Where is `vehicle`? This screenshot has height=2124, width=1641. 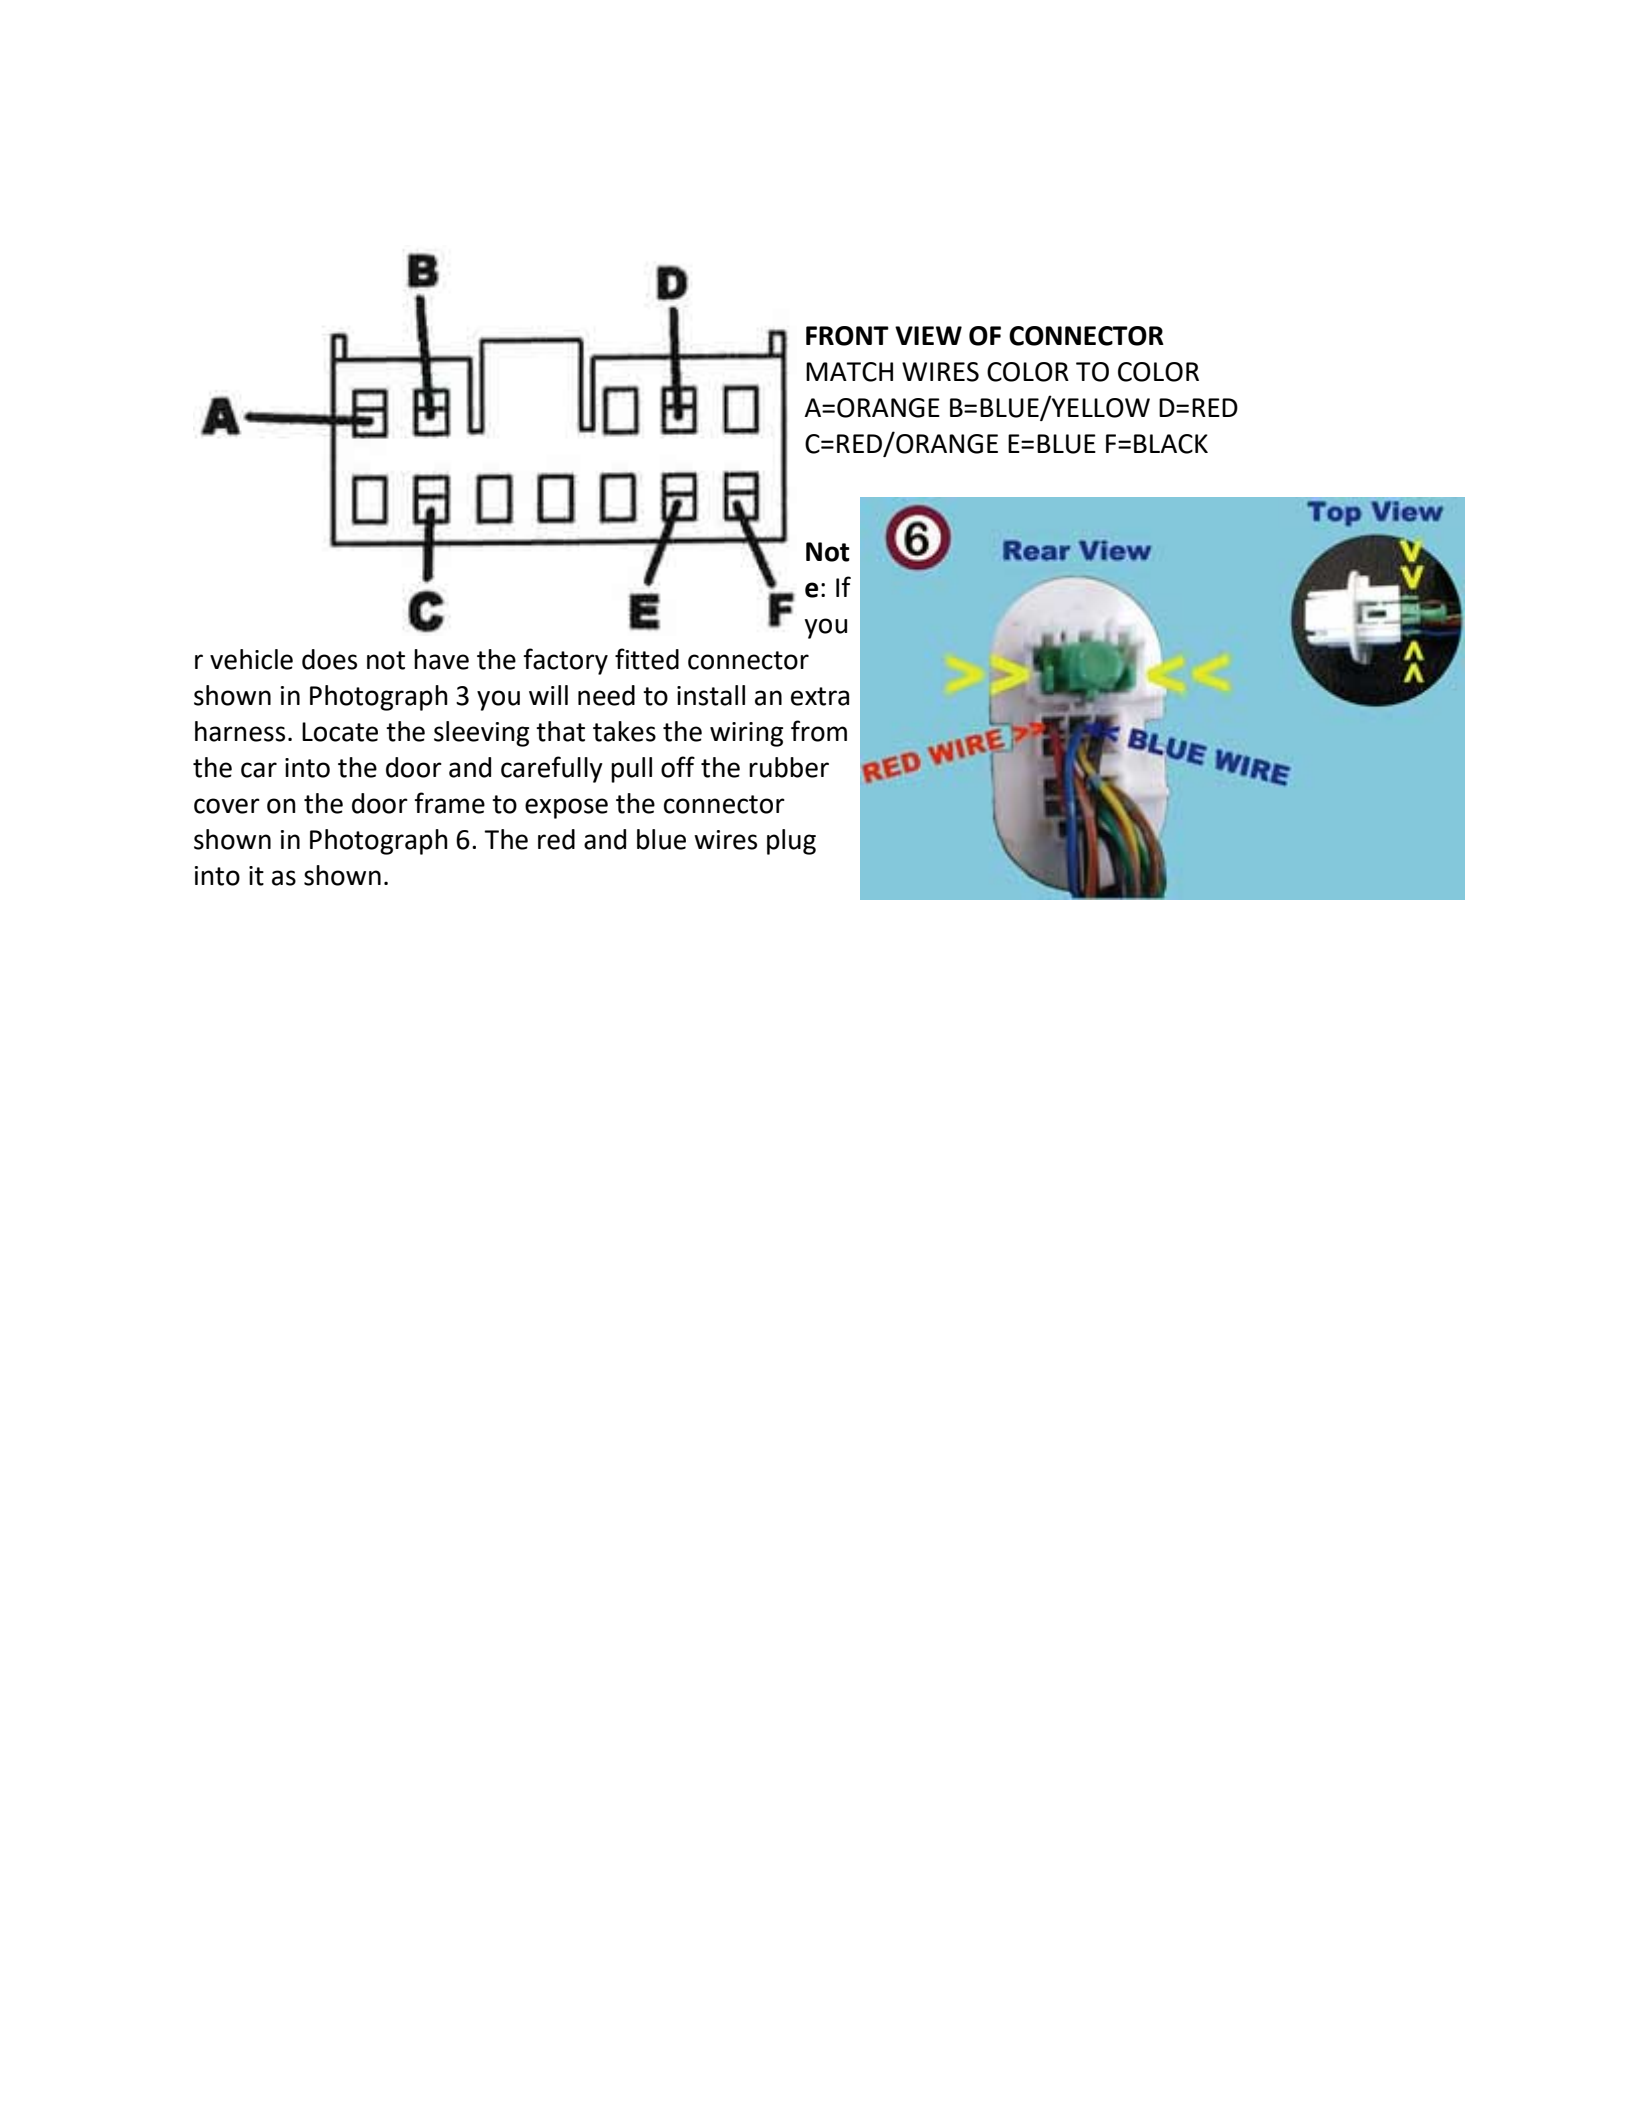 vehicle is located at coordinates (251, 659).
